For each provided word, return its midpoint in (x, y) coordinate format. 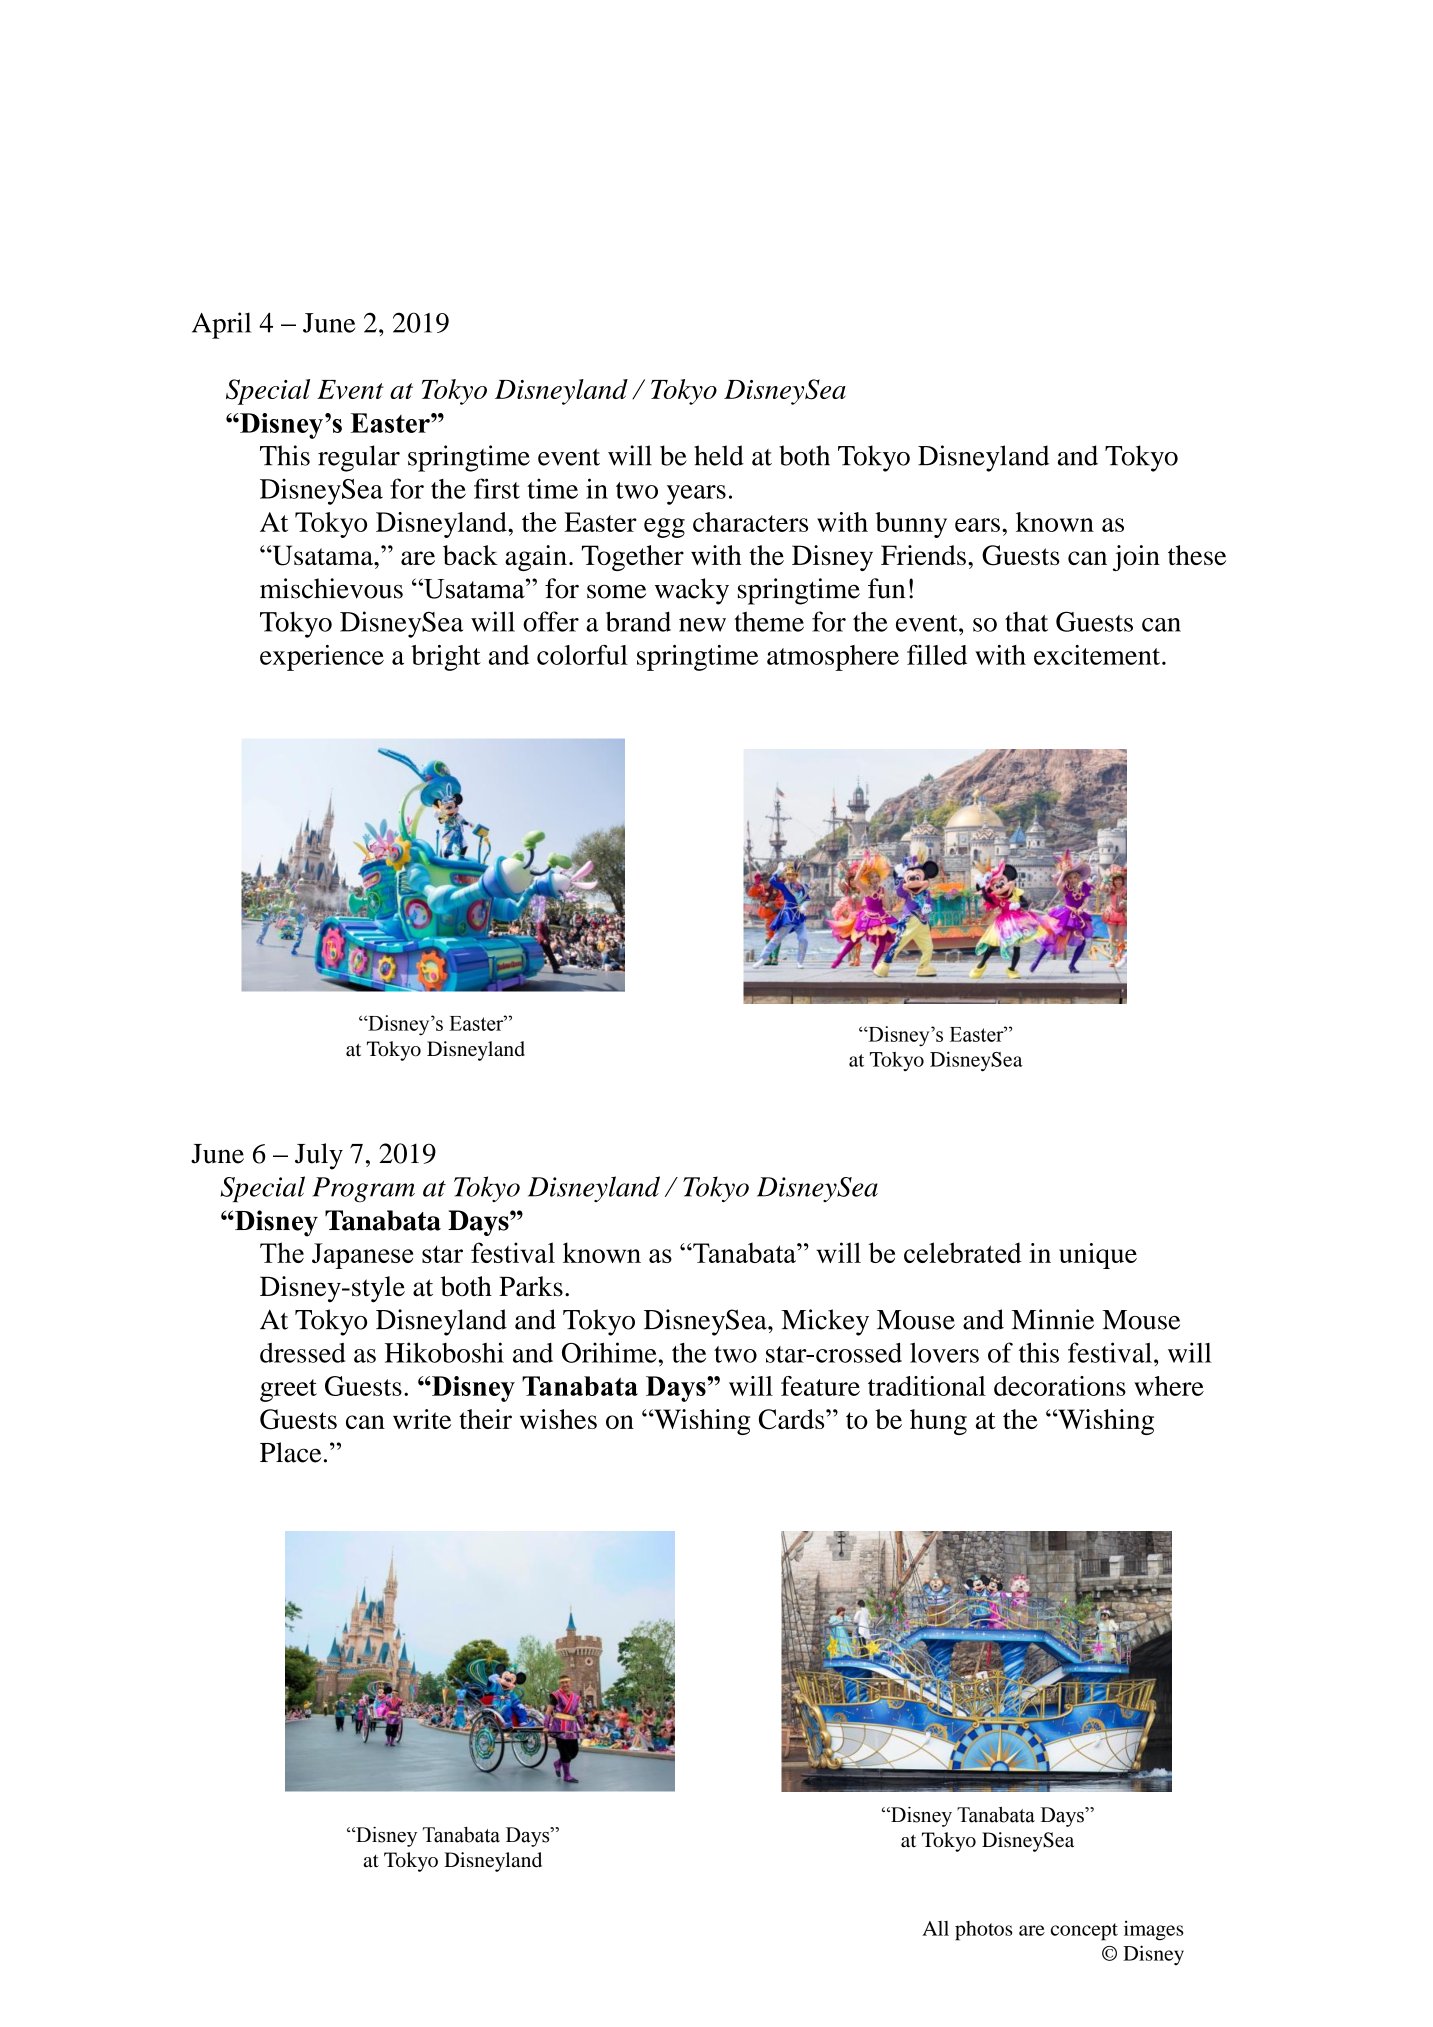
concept (1084, 1932)
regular (359, 458)
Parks (531, 1286)
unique (1098, 1256)
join (1136, 558)
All (935, 1928)
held (719, 455)
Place (290, 1452)
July (319, 1156)
